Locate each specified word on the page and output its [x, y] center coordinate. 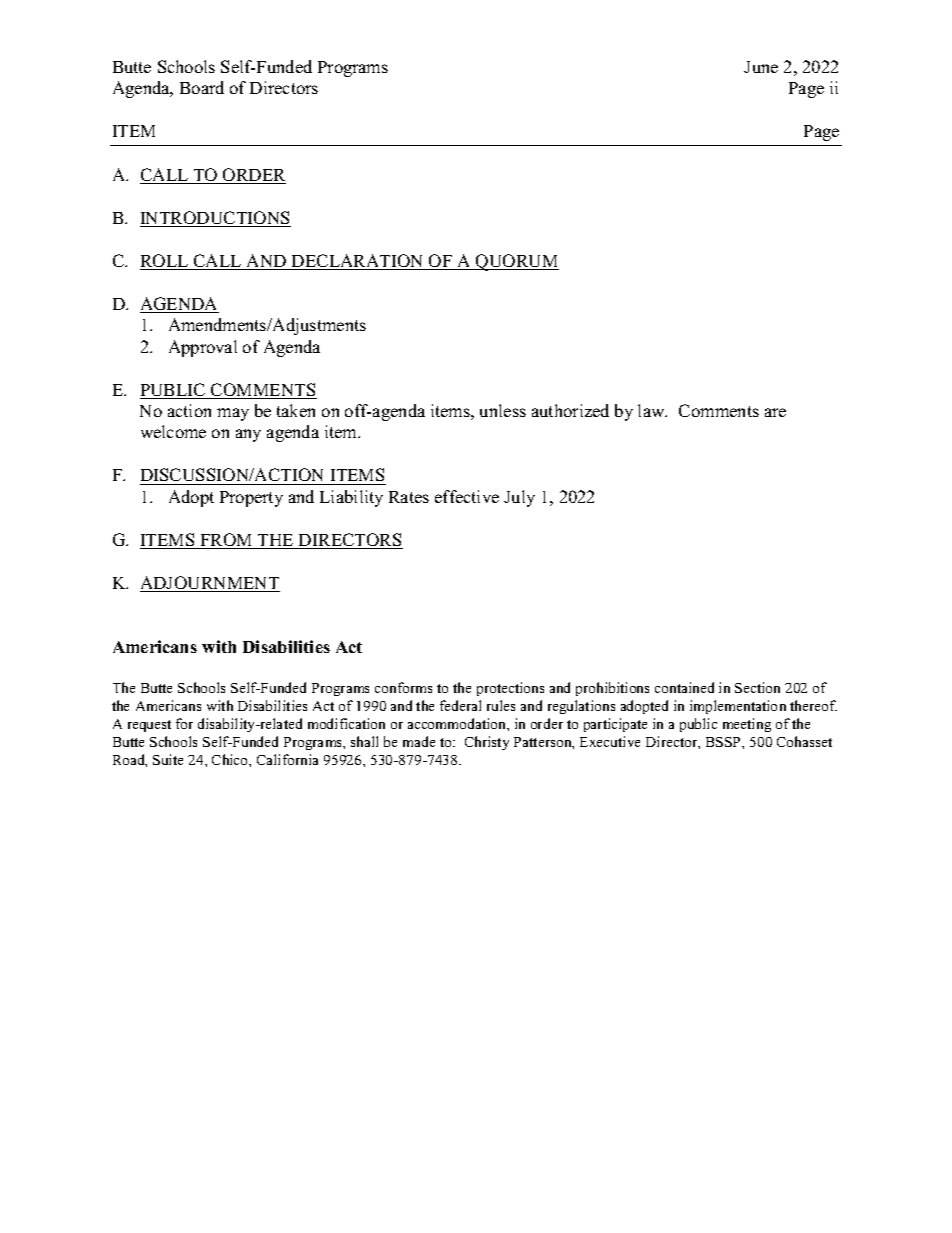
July [519, 498]
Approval [203, 348]
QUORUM [516, 262]
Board [202, 87]
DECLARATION [358, 262]
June [761, 67]
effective [467, 496]
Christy [487, 743]
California [287, 759]
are [775, 412]
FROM [226, 541]
